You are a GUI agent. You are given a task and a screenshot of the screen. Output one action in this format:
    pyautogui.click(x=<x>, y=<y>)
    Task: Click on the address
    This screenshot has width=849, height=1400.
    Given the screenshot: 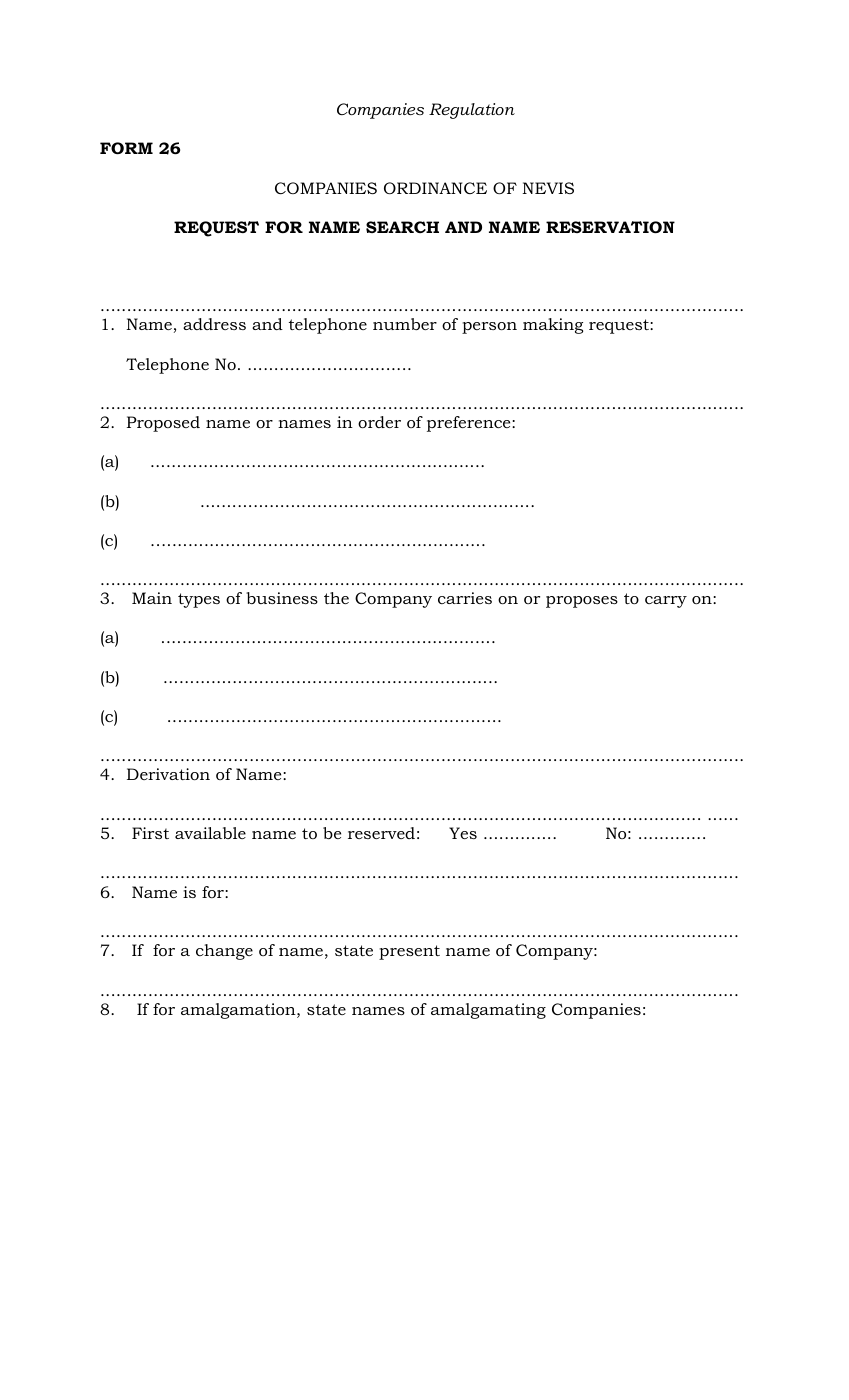 What is the action you would take?
    pyautogui.click(x=214, y=324)
